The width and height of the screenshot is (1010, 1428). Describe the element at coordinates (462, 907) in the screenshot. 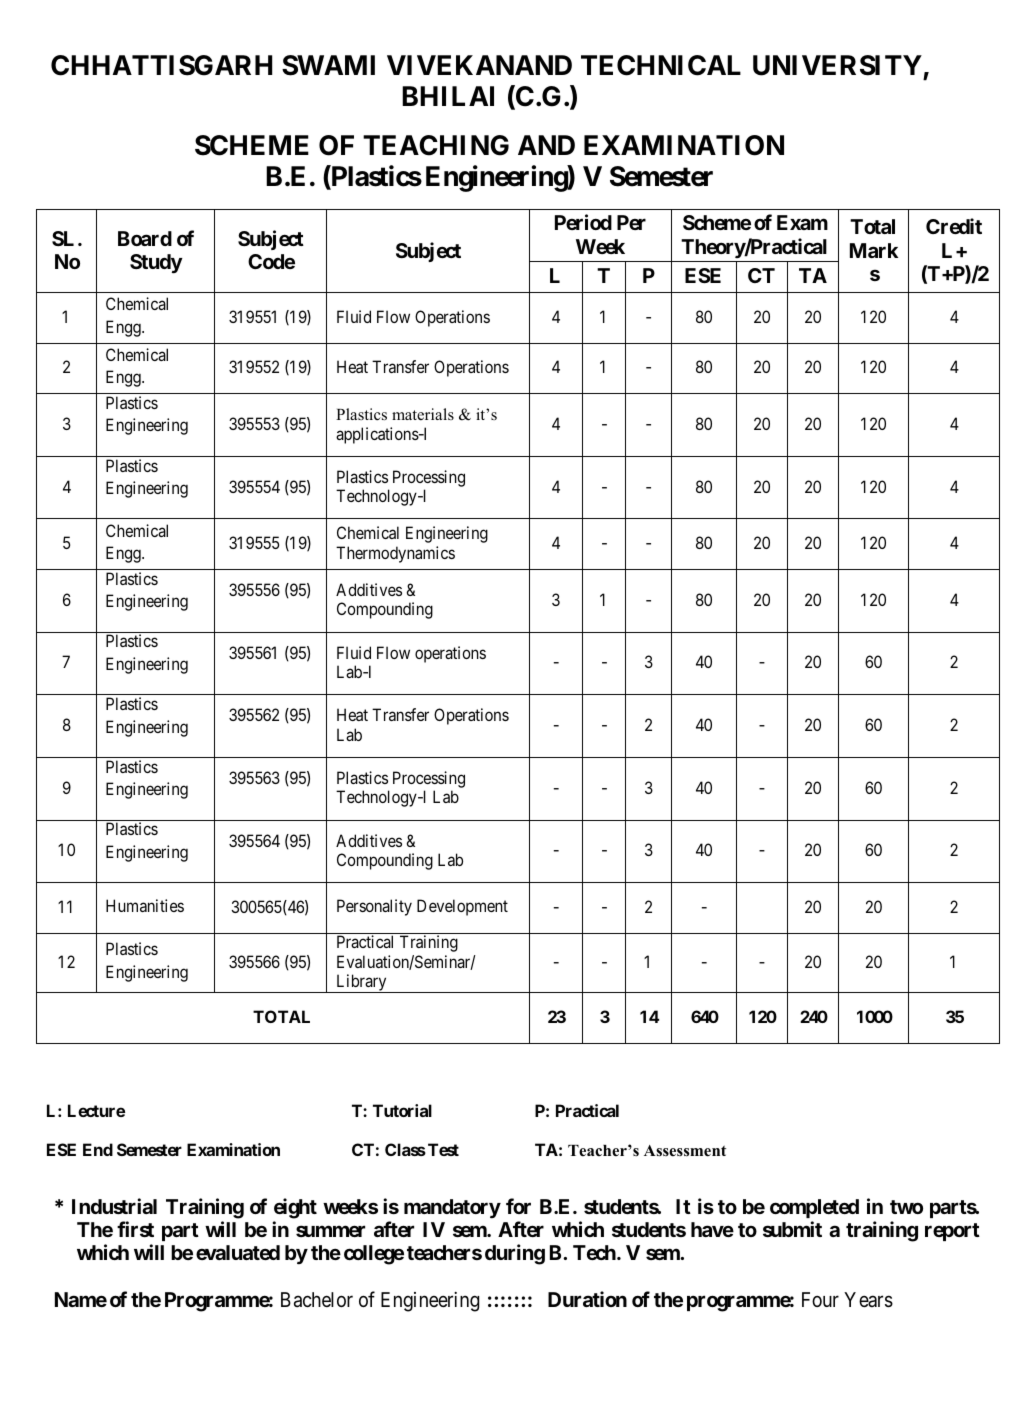

I see `Development` at that location.
